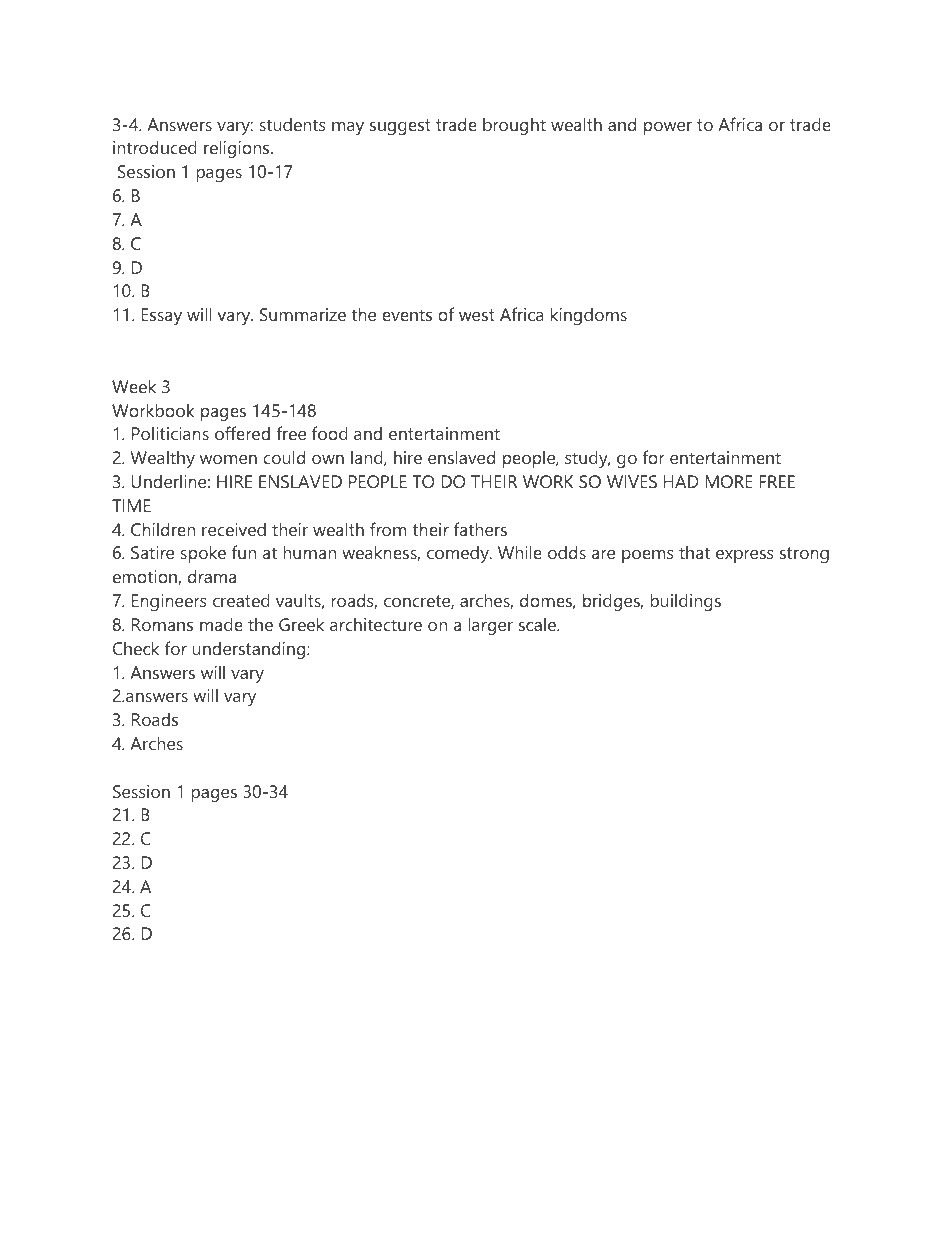 Image resolution: width=952 pixels, height=1233 pixels. What do you see at coordinates (134, 386) in the page?
I see `Week` at bounding box center [134, 386].
